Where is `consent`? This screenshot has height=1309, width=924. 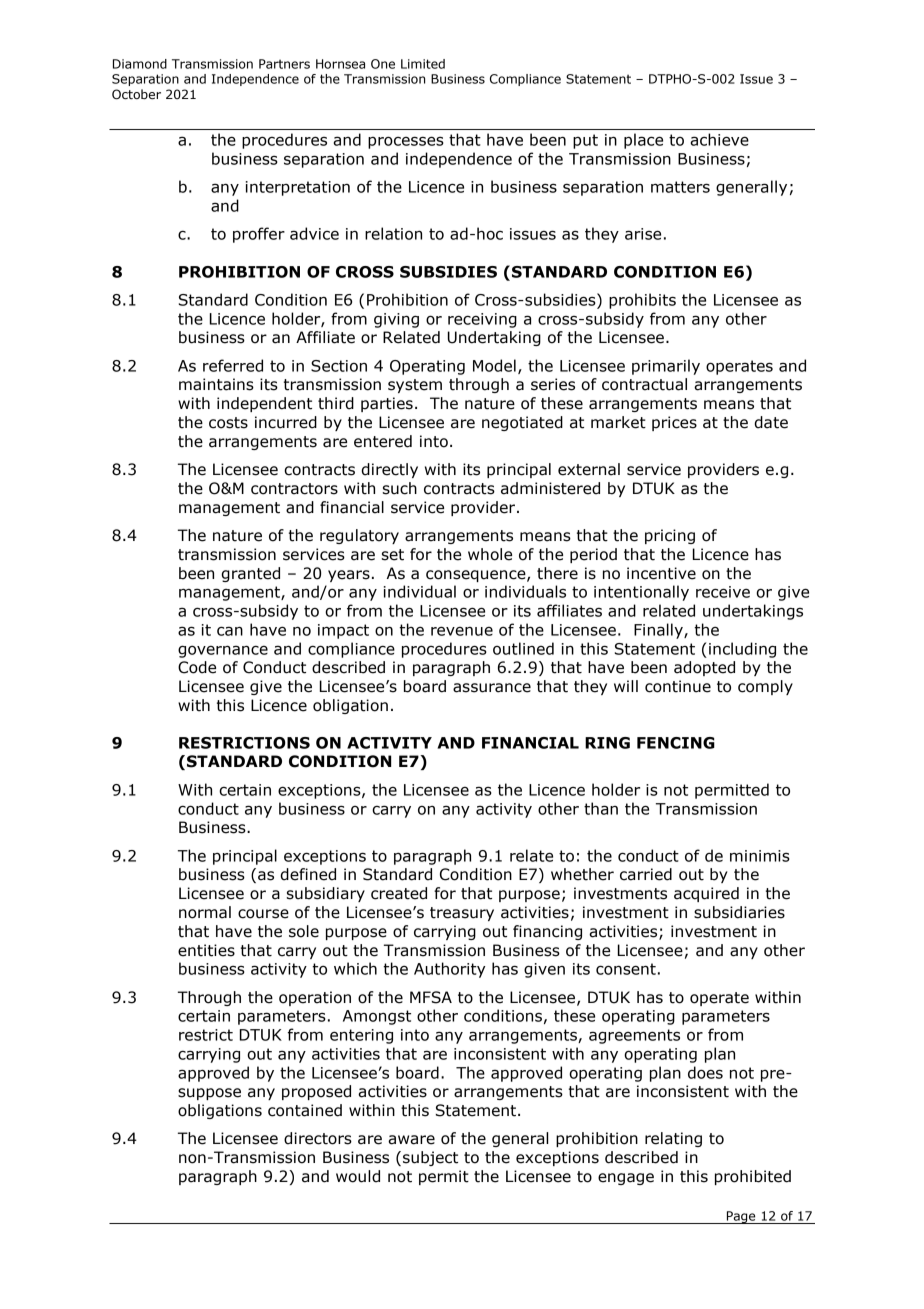
consent is located at coordinates (626, 969).
